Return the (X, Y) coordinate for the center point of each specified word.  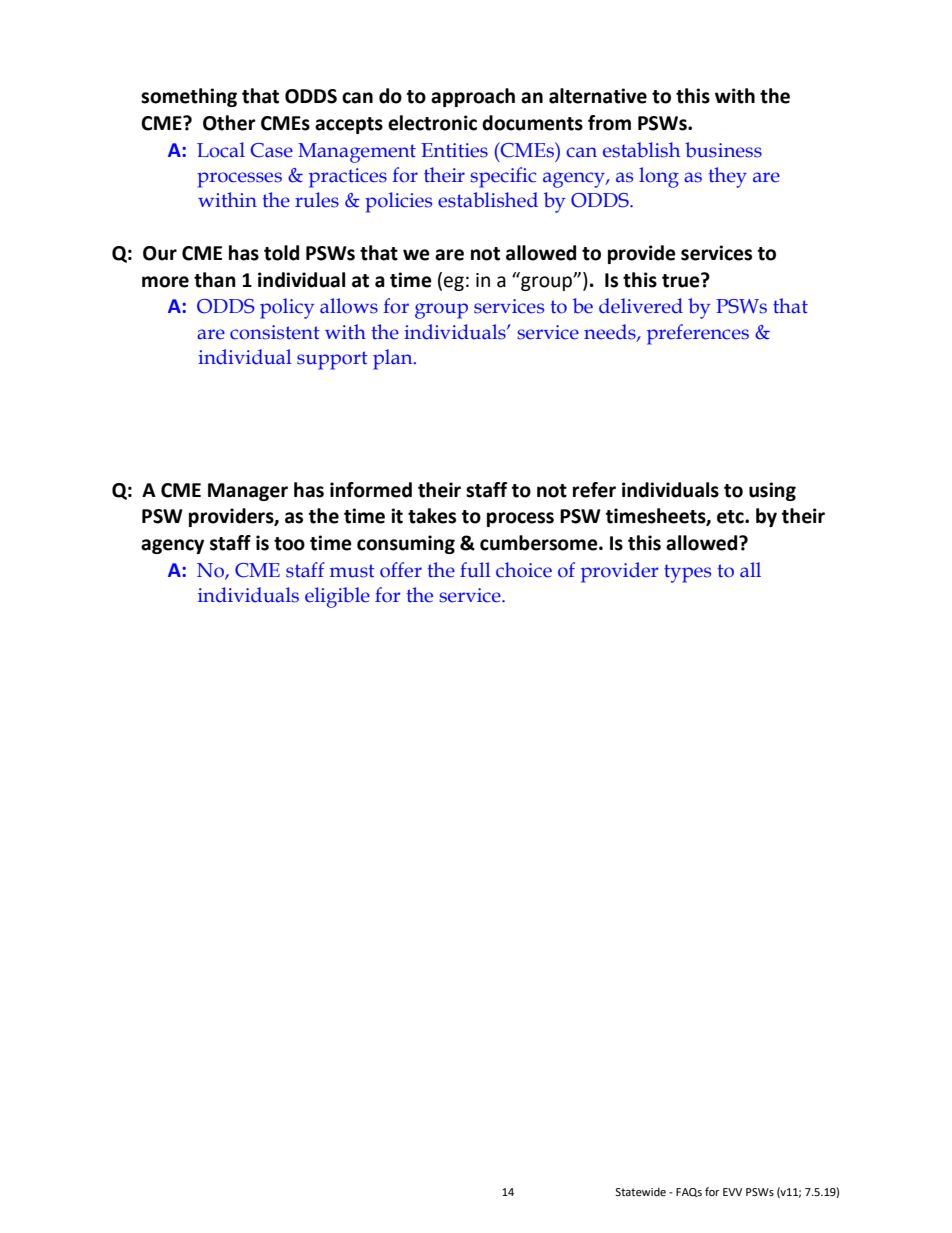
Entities (454, 150)
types (687, 574)
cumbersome (540, 543)
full (475, 570)
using (772, 491)
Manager (248, 492)
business (723, 150)
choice (524, 570)
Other (229, 123)
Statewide (640, 1192)
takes (432, 516)
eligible (337, 597)
